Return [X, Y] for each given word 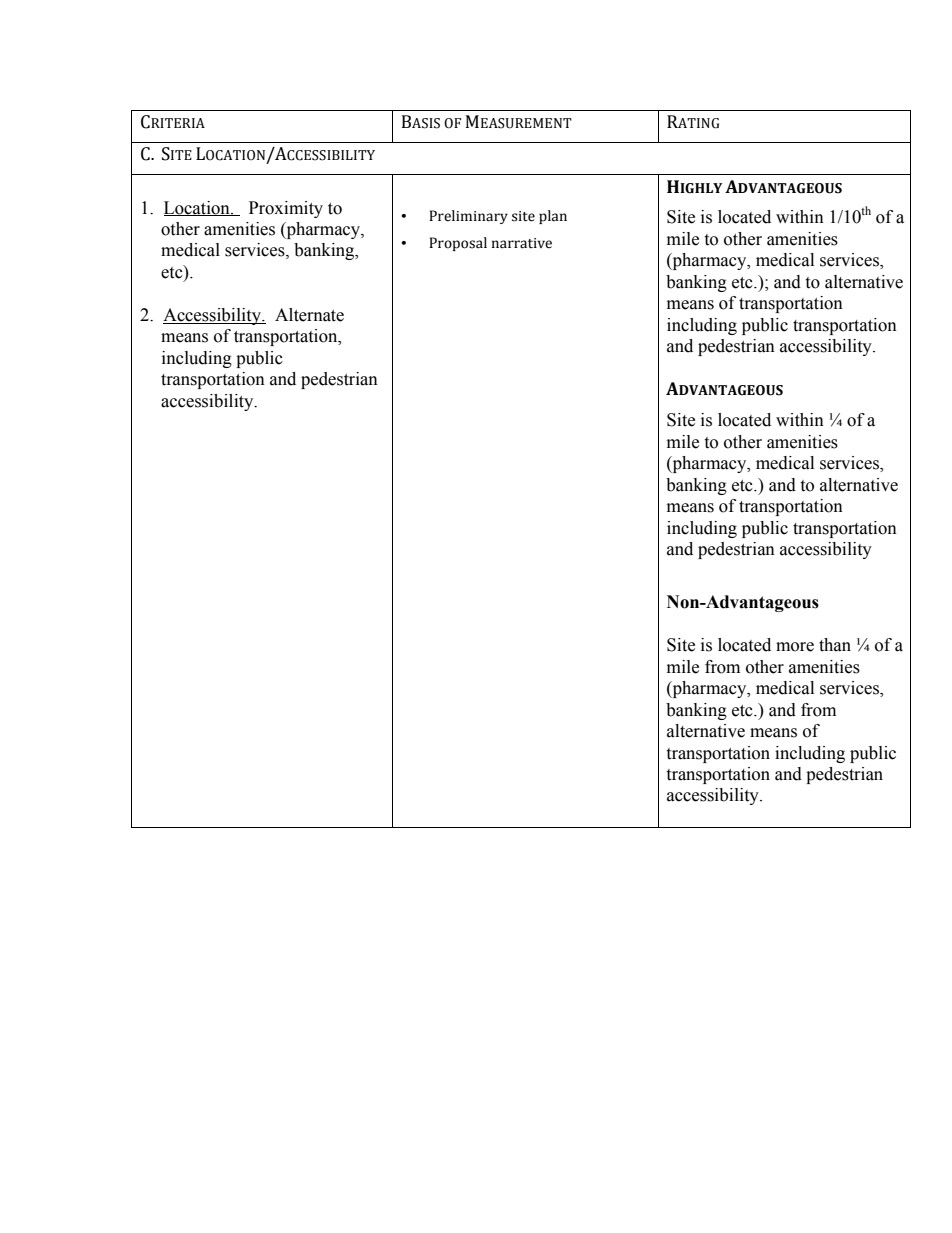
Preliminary [468, 217]
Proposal [458, 244]
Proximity [286, 209]
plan [553, 217]
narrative [522, 243]
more [795, 647]
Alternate [309, 315]
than [835, 645]
